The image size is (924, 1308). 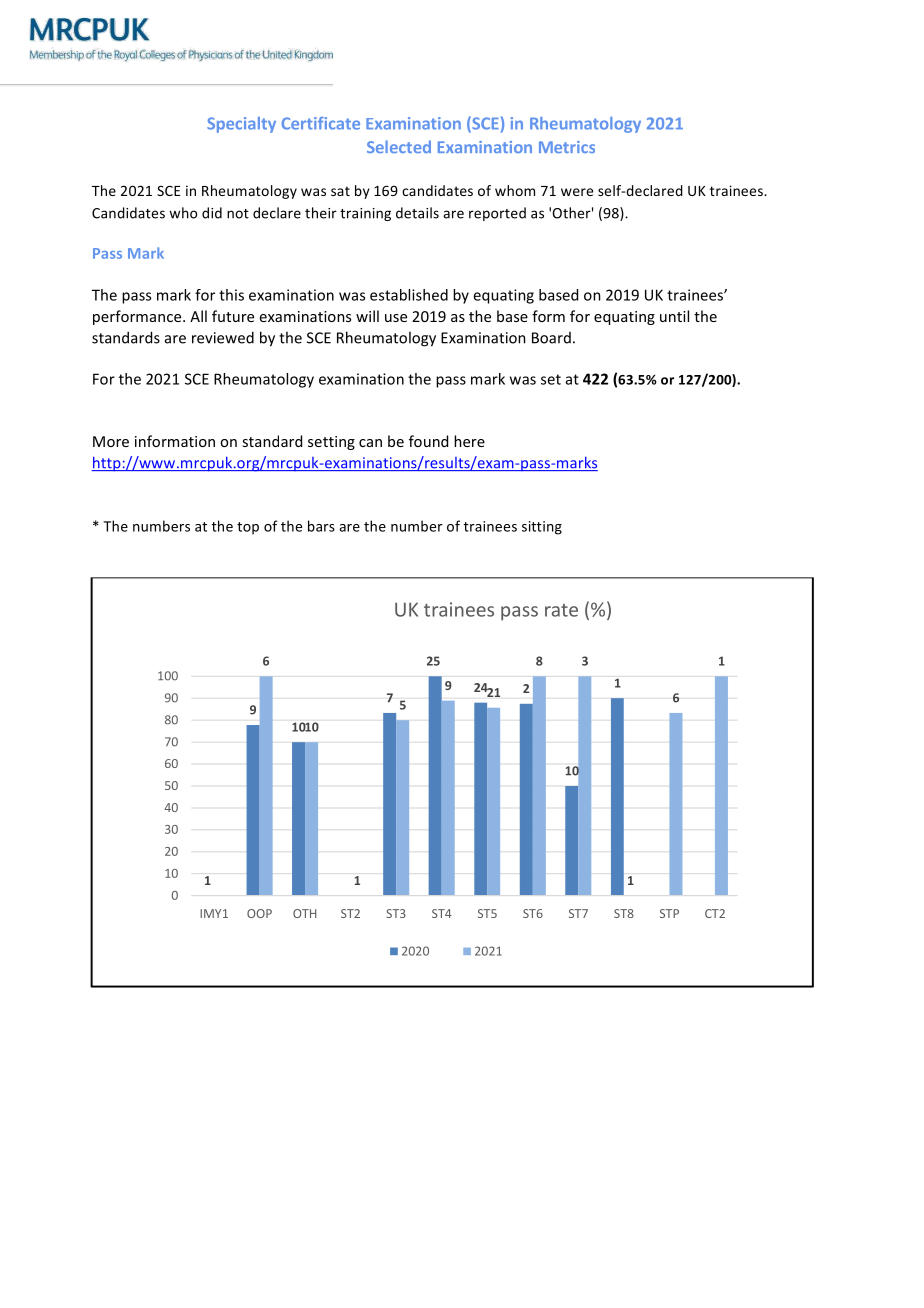 What do you see at coordinates (321, 526) in the screenshot?
I see `bars` at bounding box center [321, 526].
